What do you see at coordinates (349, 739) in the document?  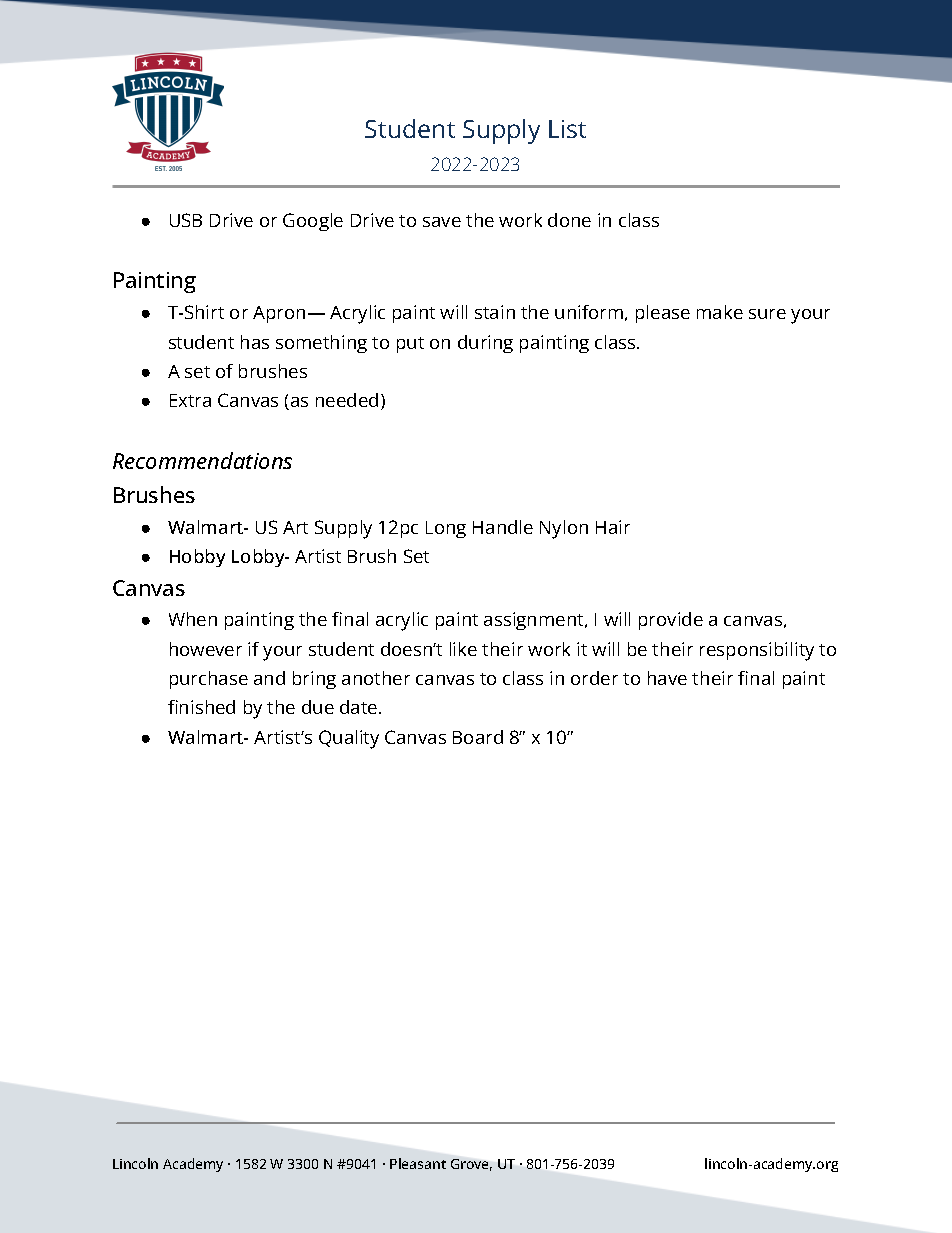 I see `Quality` at bounding box center [349, 739].
